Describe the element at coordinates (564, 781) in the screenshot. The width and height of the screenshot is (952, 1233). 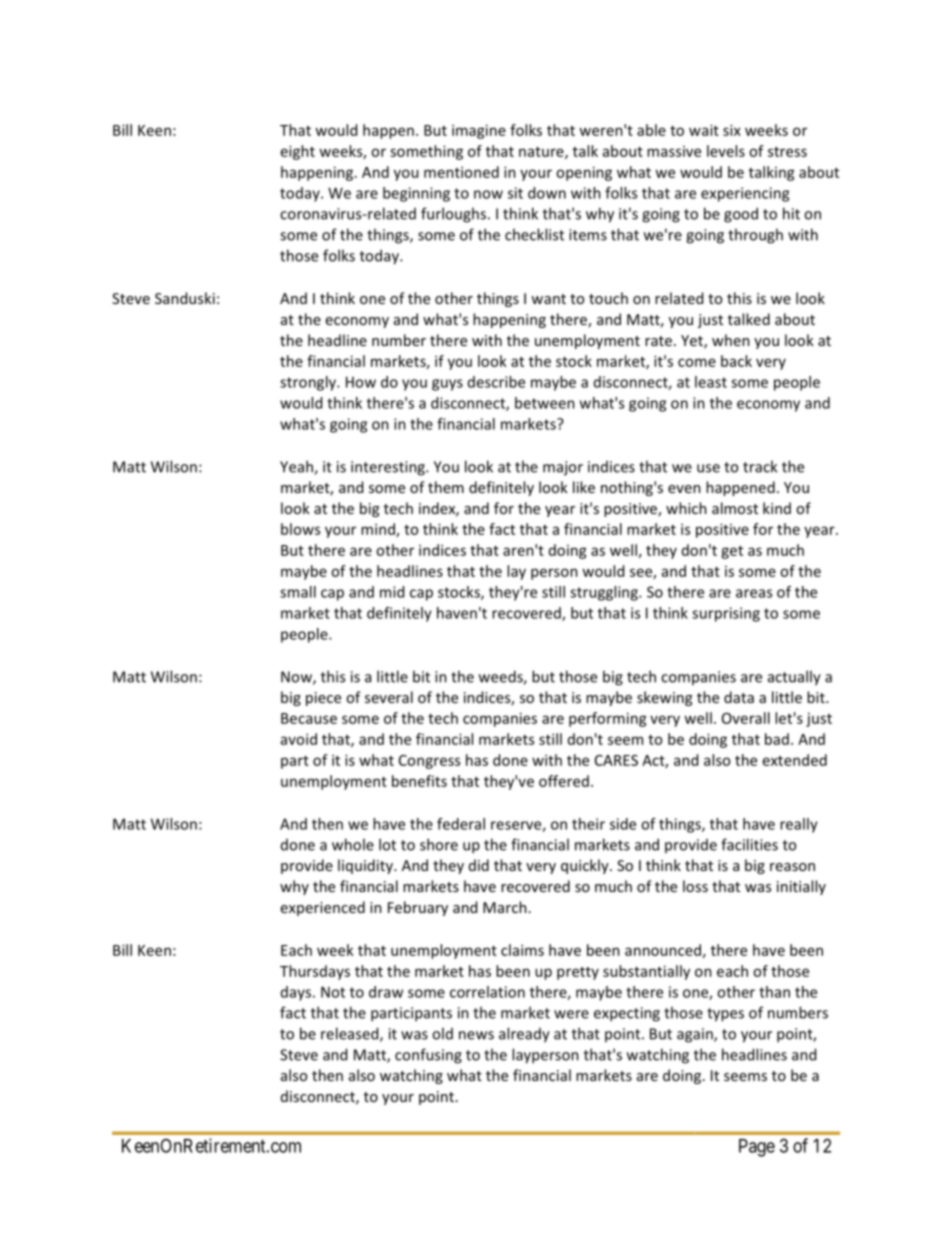
I see `offered` at that location.
